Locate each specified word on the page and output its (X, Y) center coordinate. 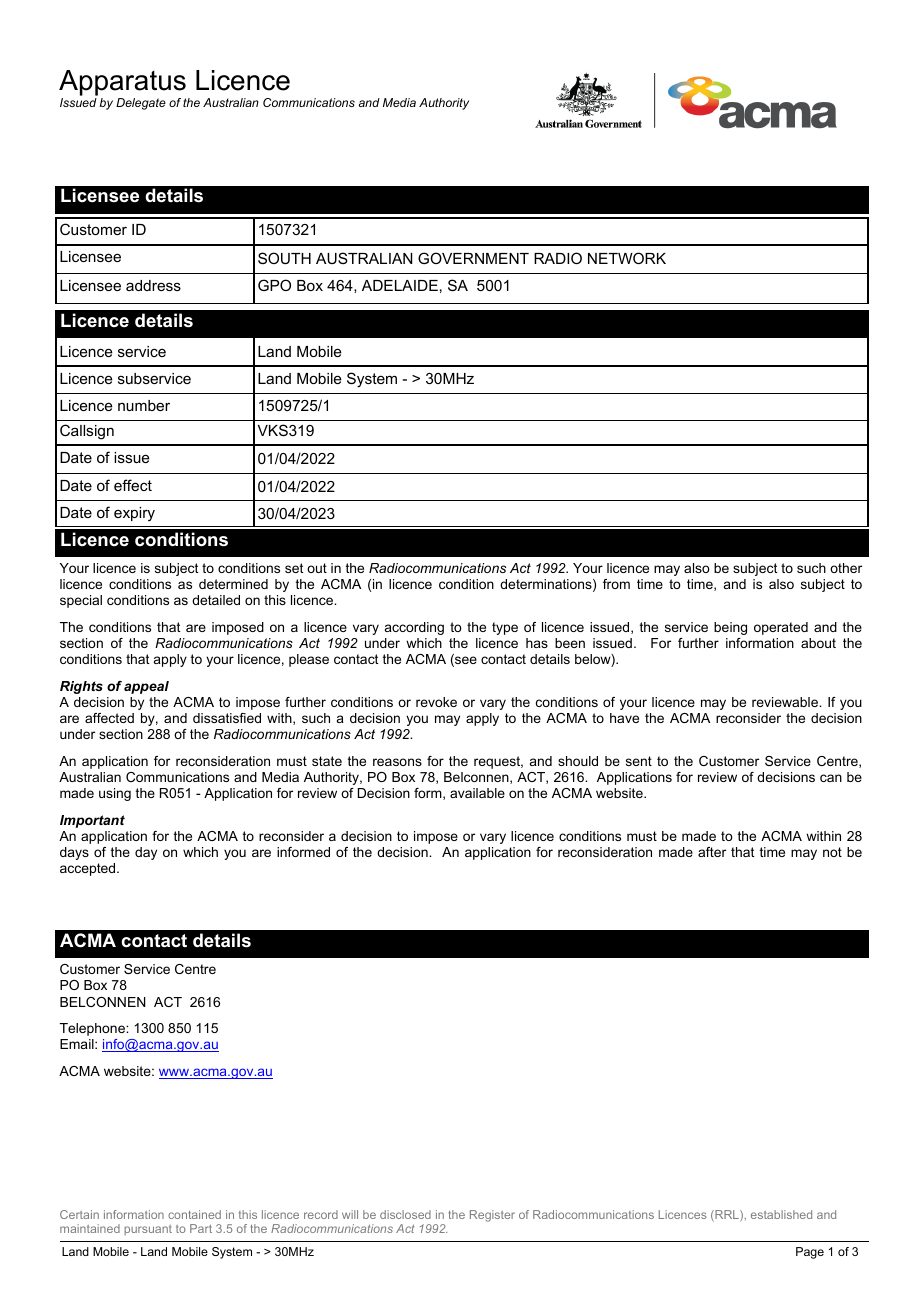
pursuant (148, 1230)
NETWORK (627, 258)
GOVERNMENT (473, 258)
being (730, 628)
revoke (436, 702)
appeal (146, 687)
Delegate (141, 104)
